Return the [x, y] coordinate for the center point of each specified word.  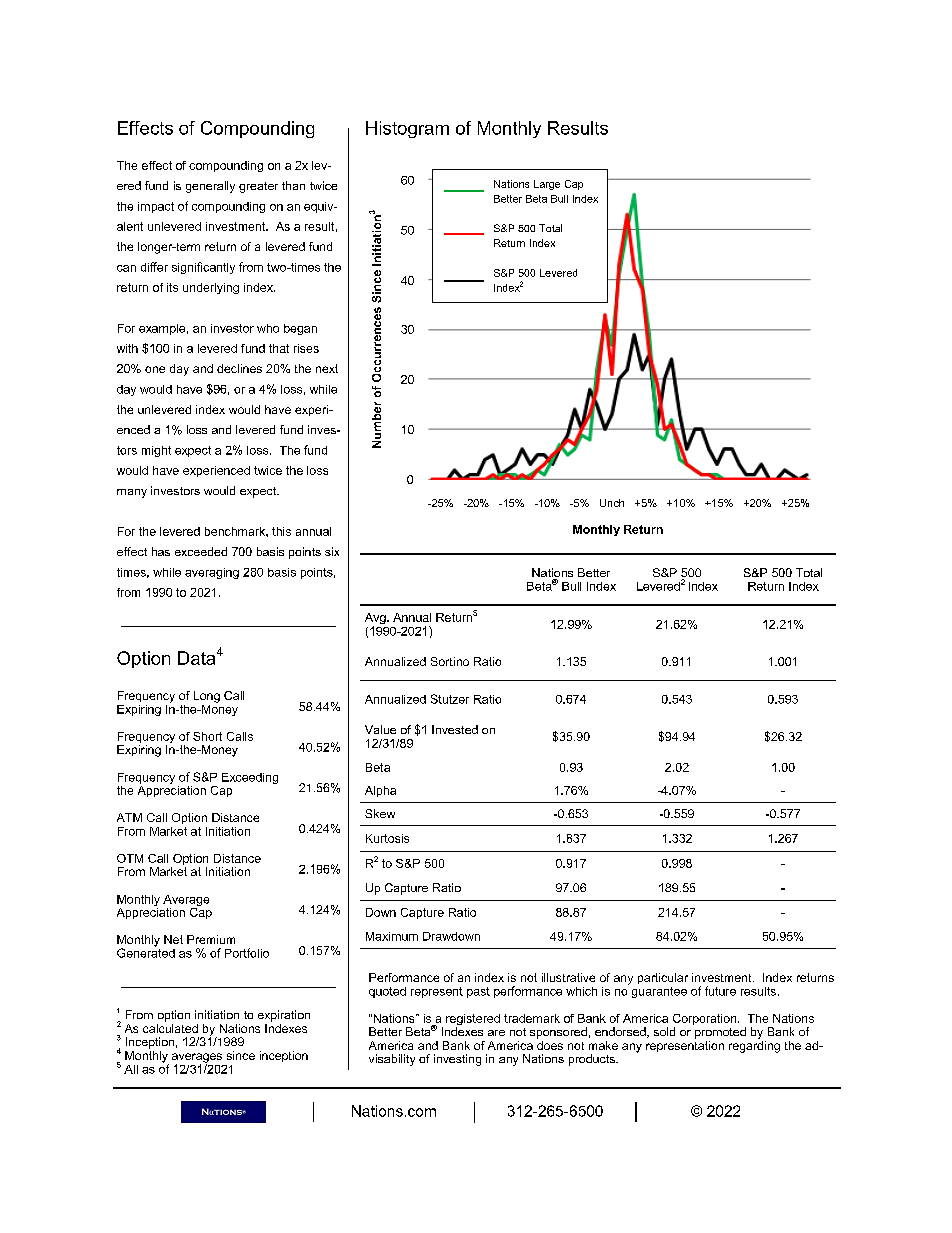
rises [306, 348]
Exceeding [250, 778]
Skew [380, 813]
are [496, 1033]
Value [380, 729]
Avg [376, 620]
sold [664, 1031]
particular [663, 978]
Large [547, 185]
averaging [212, 573]
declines [239, 368]
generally [210, 187]
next [327, 368]
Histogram [407, 129]
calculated [170, 1027]
